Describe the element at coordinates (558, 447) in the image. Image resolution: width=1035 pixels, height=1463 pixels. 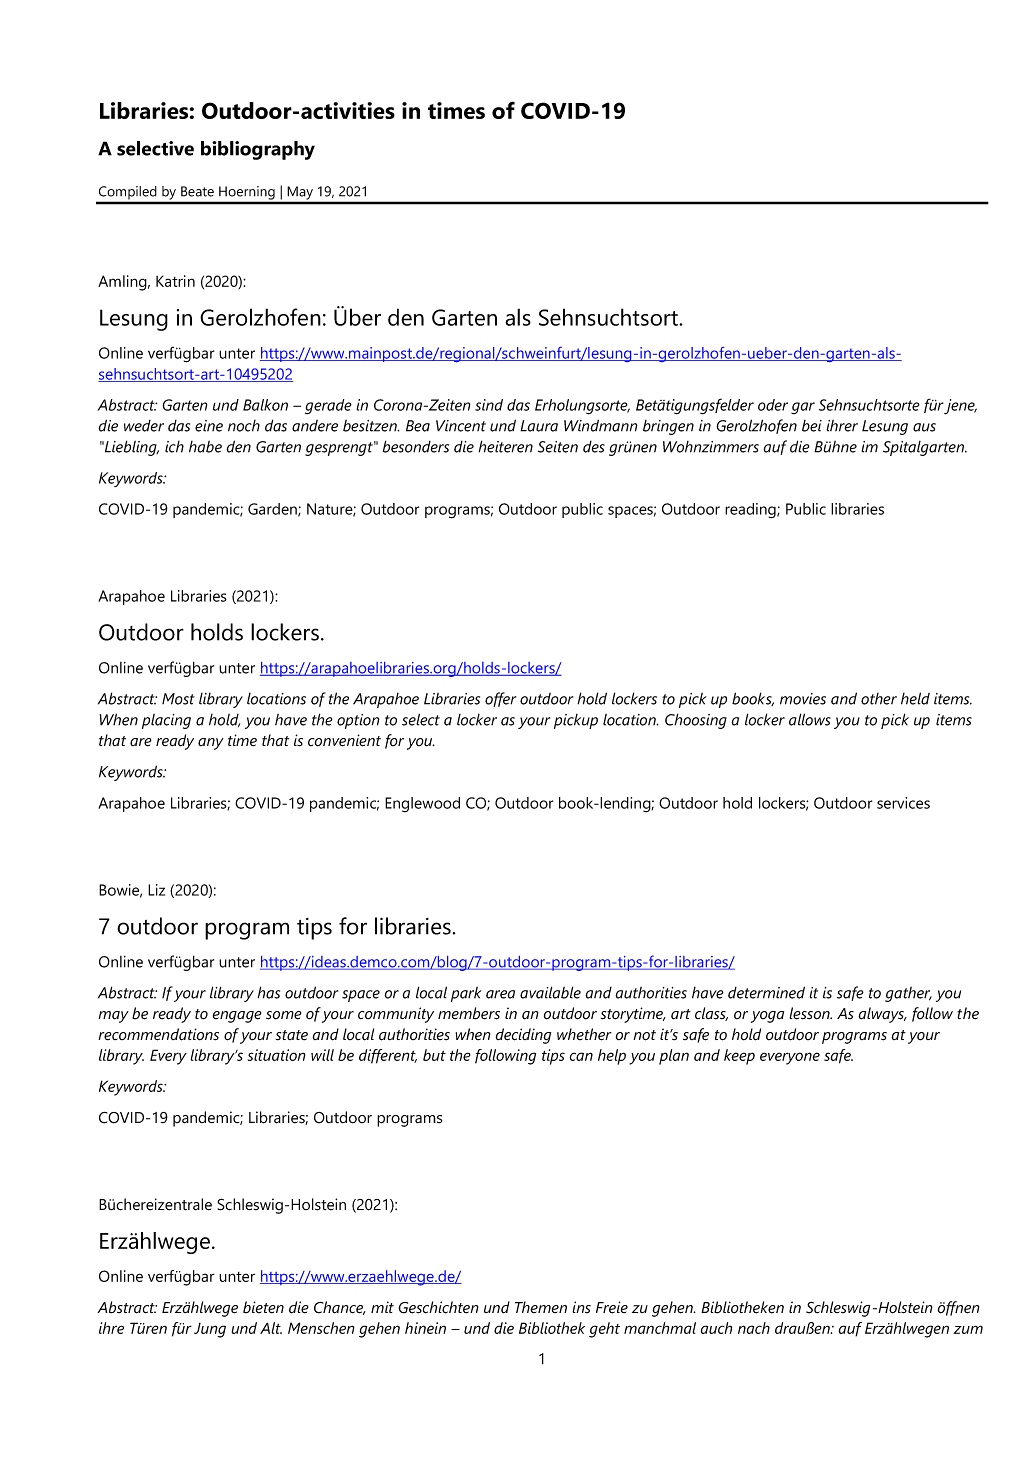
I see `Seiten` at that location.
